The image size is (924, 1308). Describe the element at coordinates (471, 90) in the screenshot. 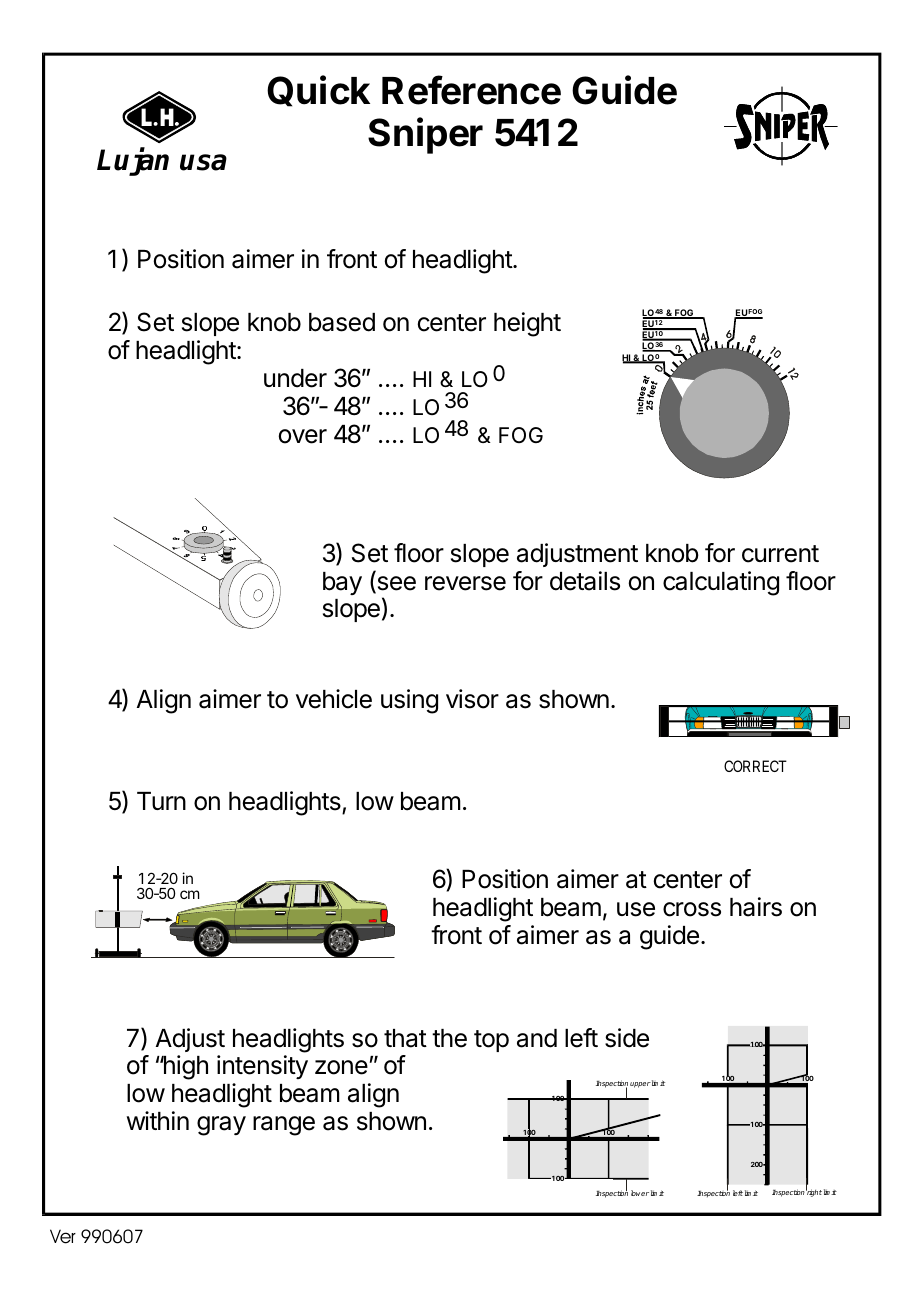

I see `Reference` at that location.
